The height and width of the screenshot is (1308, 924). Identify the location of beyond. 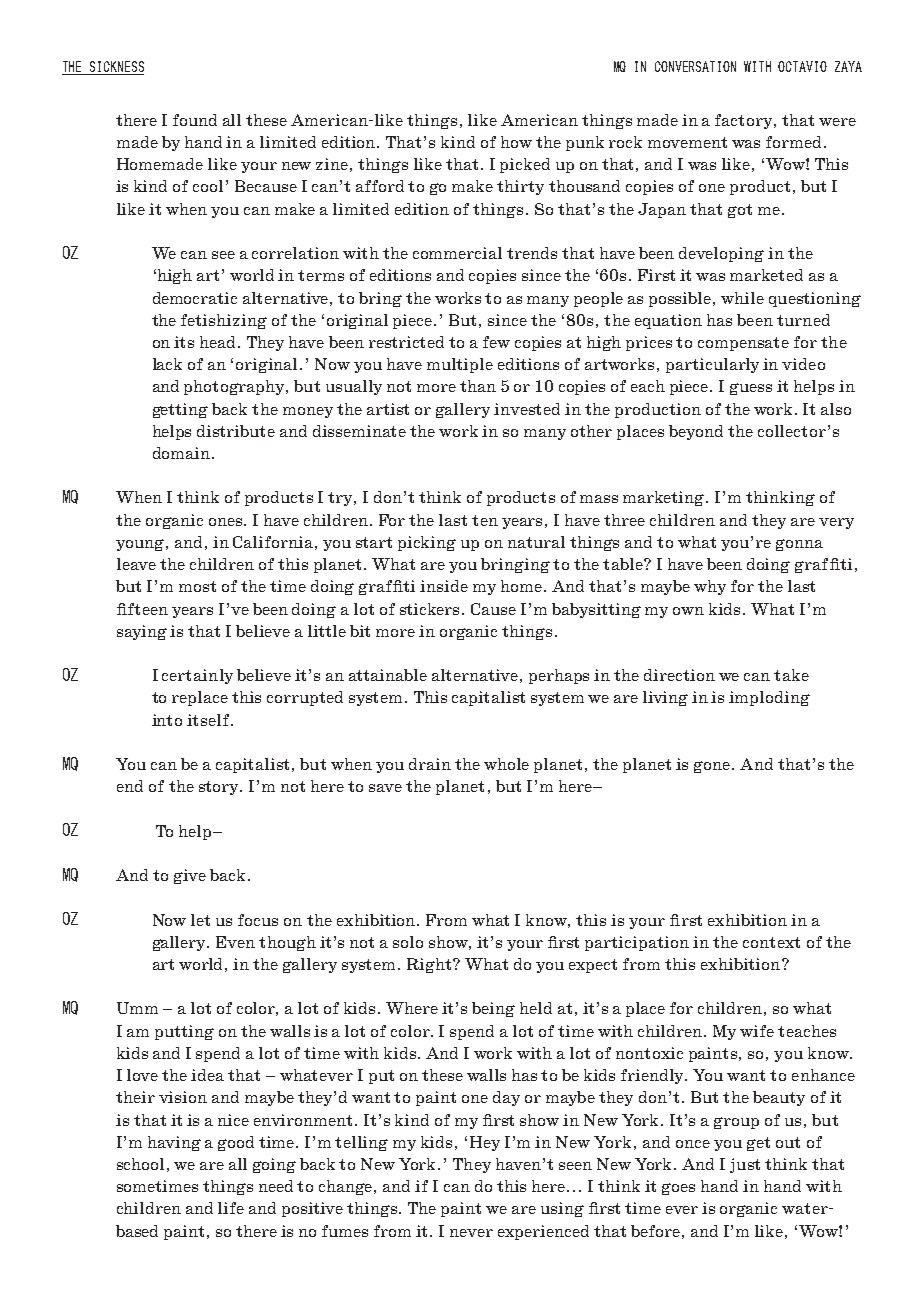
(696, 432).
